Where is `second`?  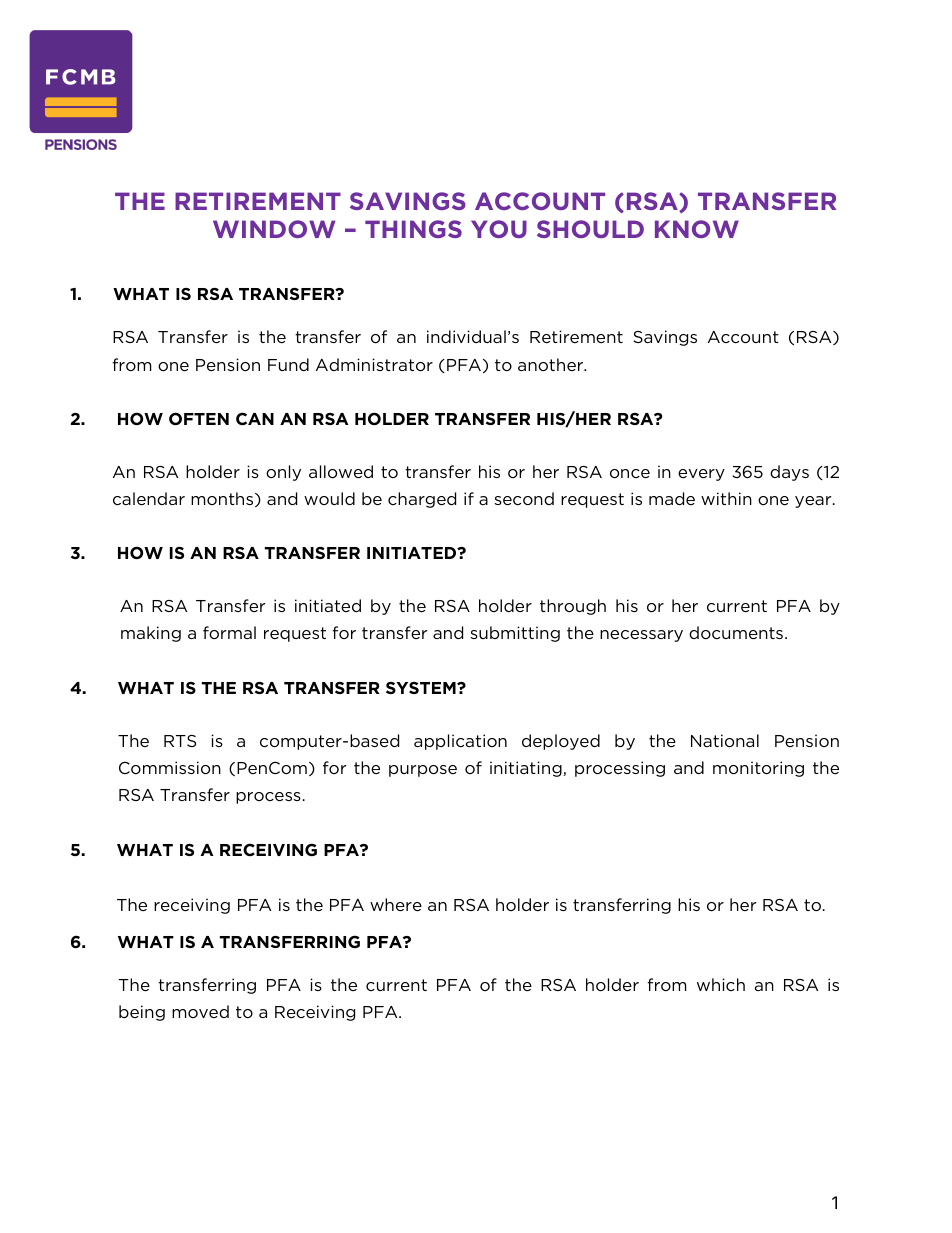
second is located at coordinates (524, 498).
